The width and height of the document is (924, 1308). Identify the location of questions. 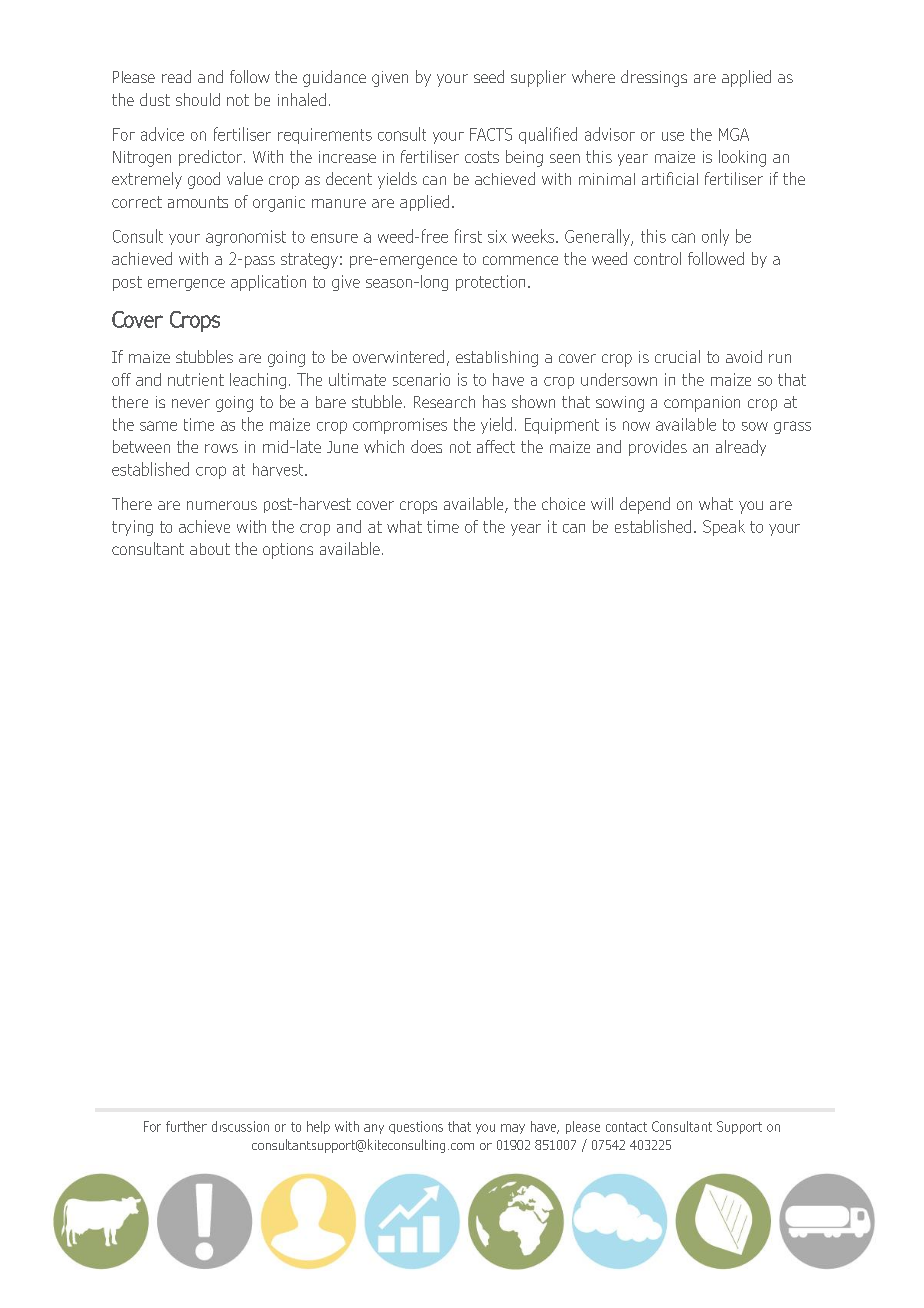
(416, 1127).
